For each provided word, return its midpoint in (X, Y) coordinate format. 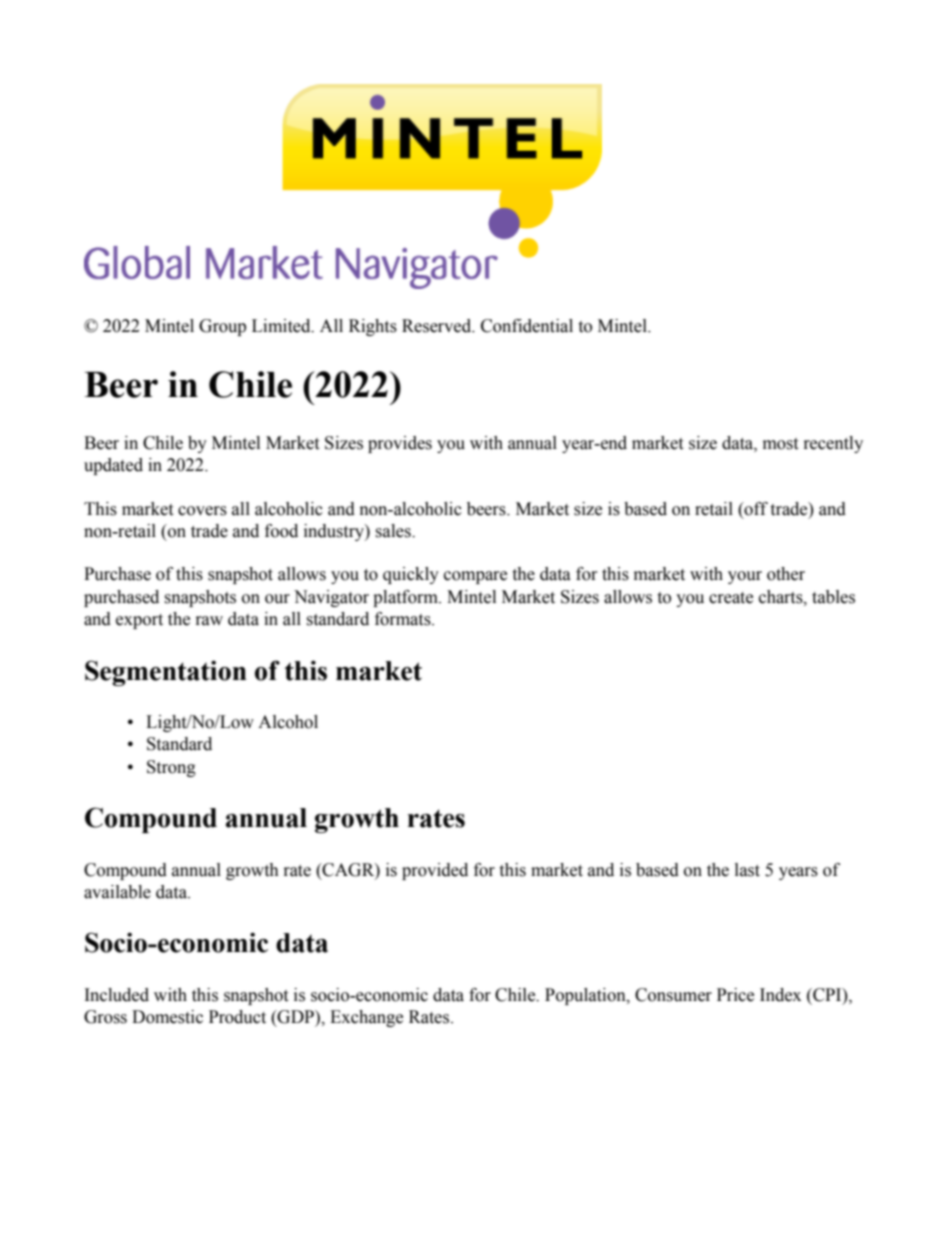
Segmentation (166, 673)
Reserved (438, 326)
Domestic (167, 1017)
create (731, 598)
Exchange (366, 1018)
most (780, 444)
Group (222, 327)
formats (404, 619)
